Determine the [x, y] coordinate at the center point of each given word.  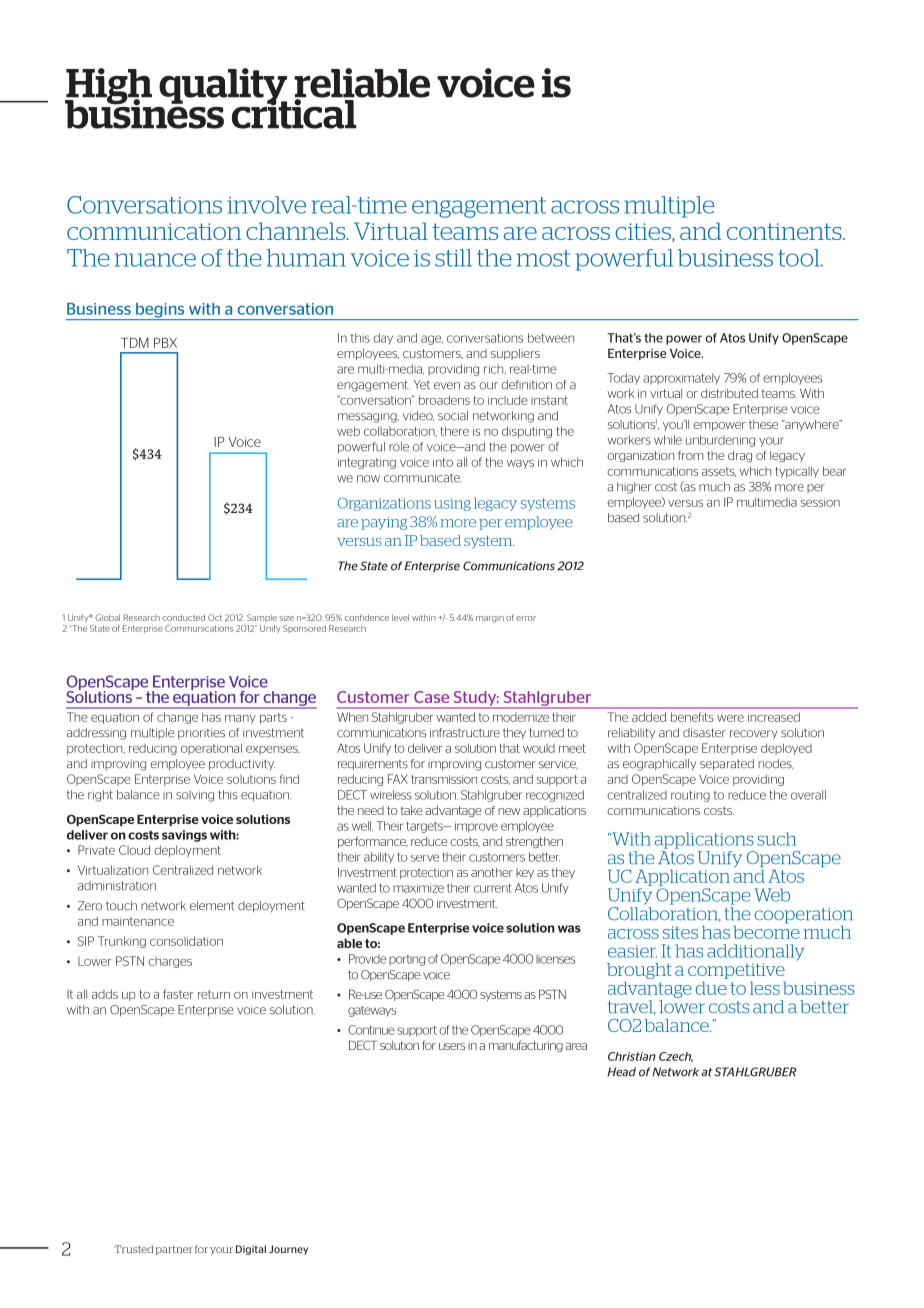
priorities [201, 733]
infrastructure [465, 733]
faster [178, 994]
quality [223, 87]
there [454, 431]
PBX [165, 343]
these [763, 424]
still [453, 258]
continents [785, 231]
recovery [754, 735]
